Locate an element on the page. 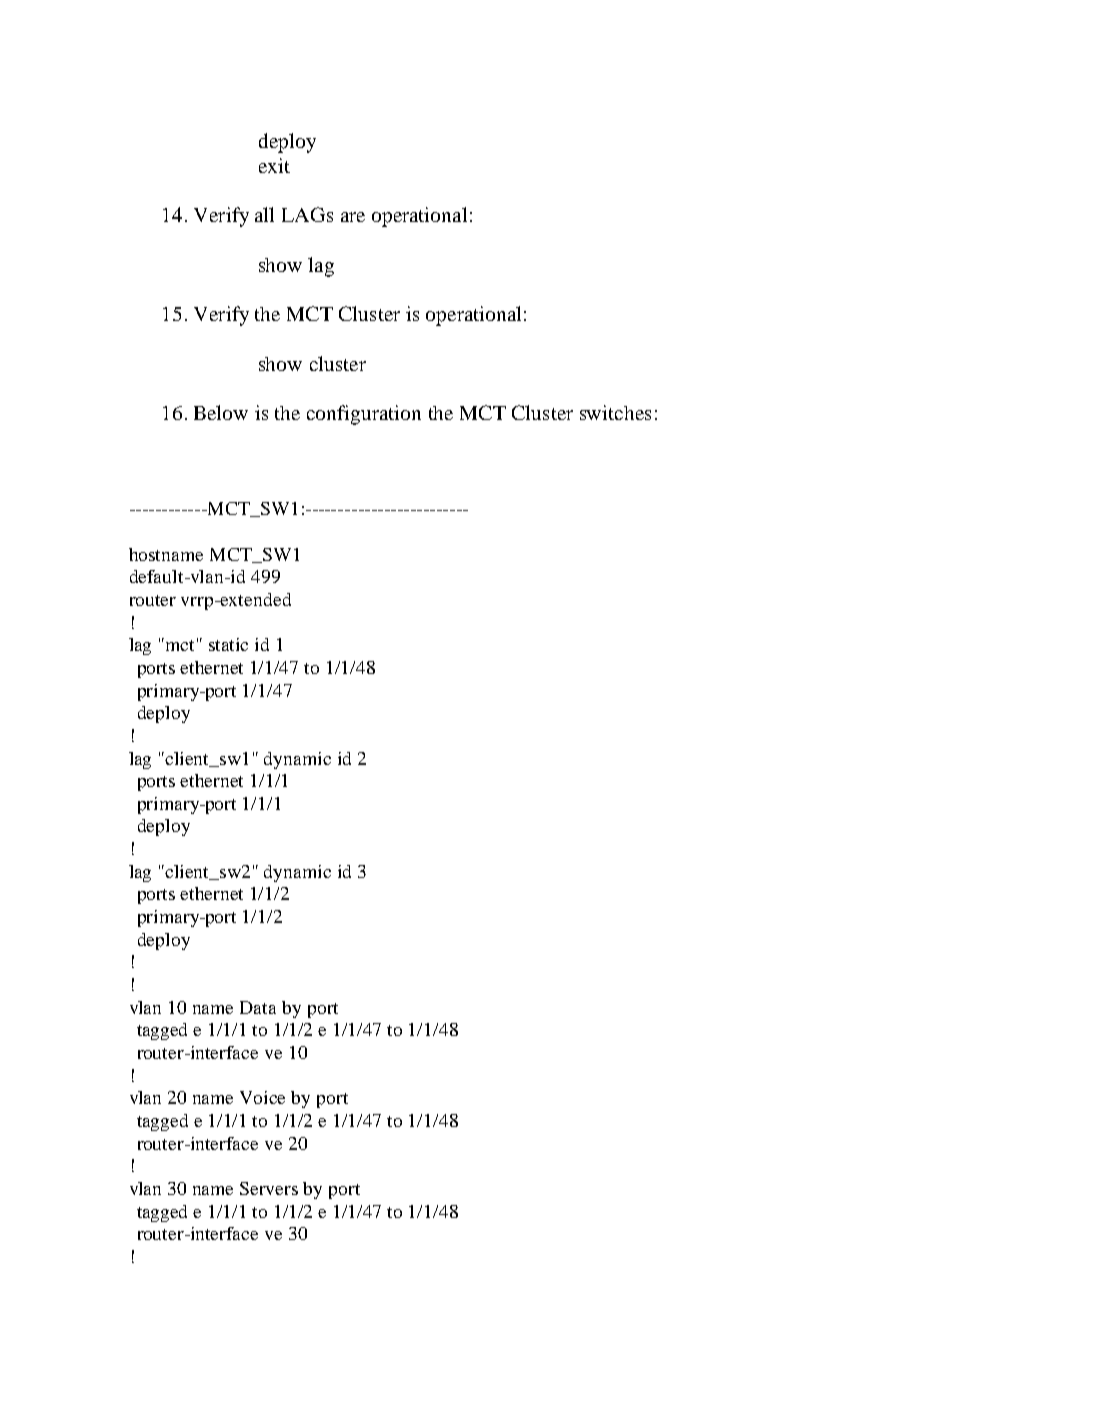  static is located at coordinates (228, 644).
